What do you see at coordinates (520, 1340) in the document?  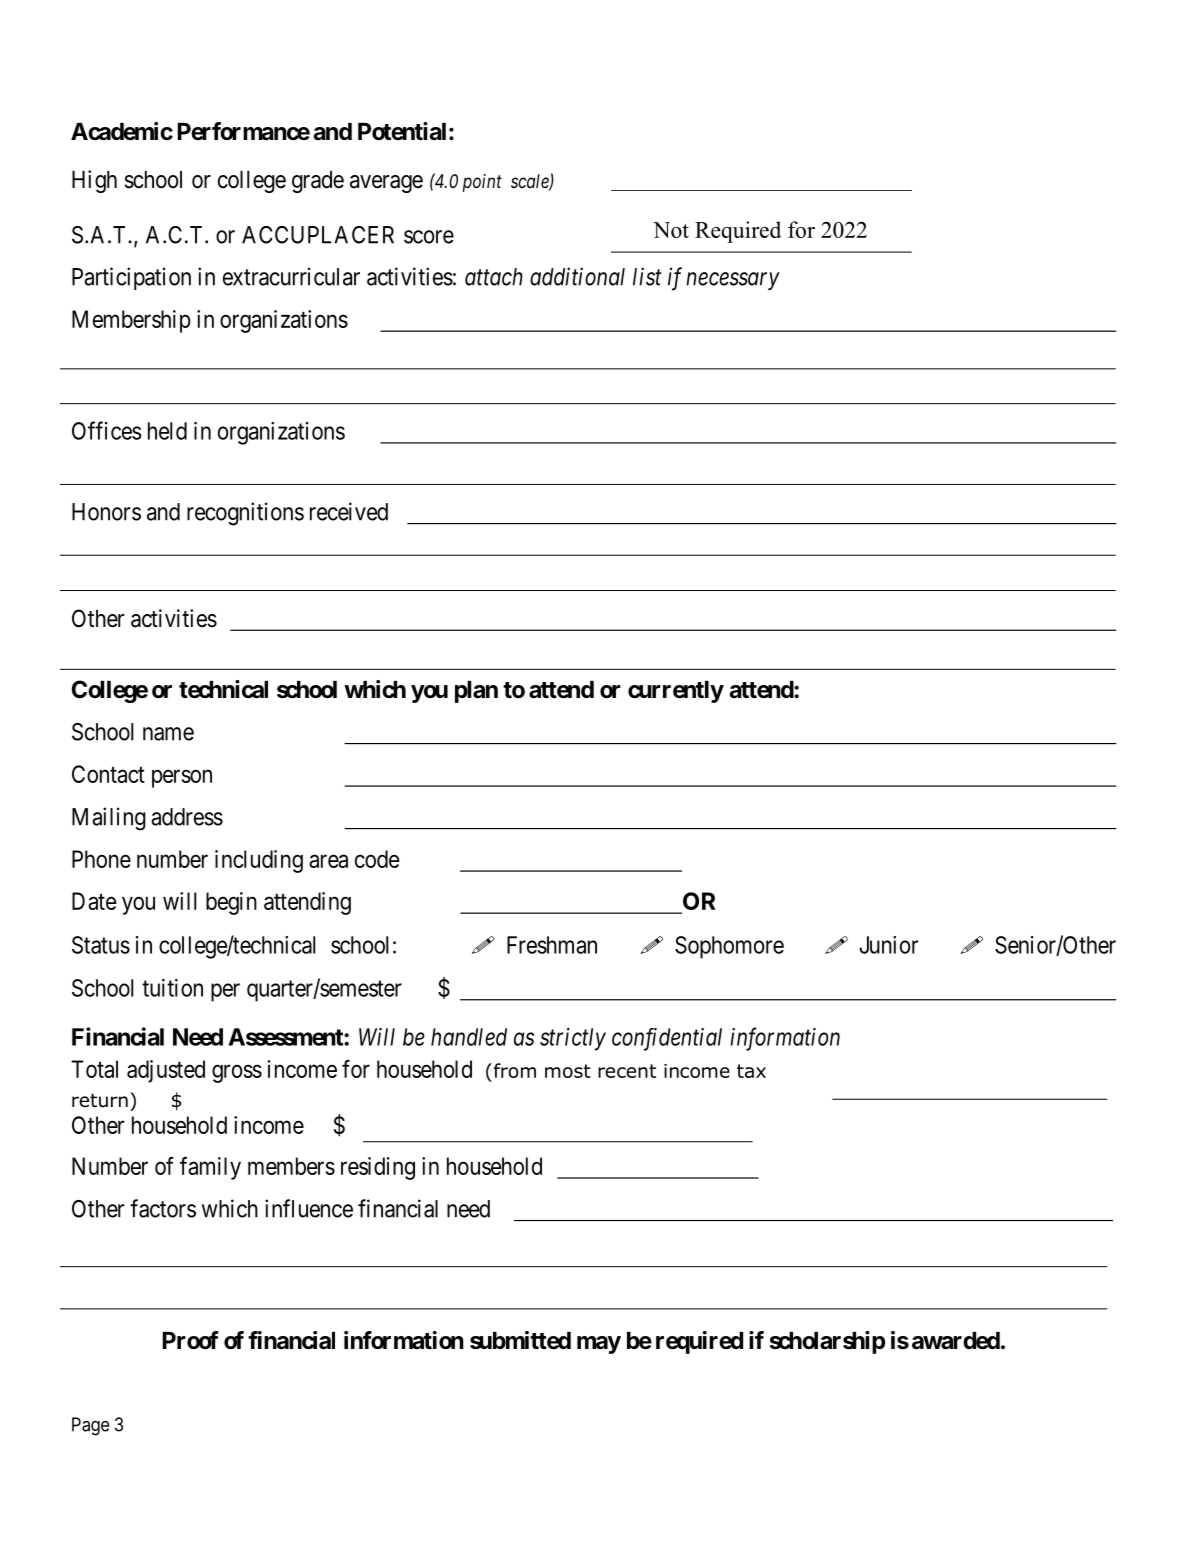 I see `submitted` at bounding box center [520, 1340].
